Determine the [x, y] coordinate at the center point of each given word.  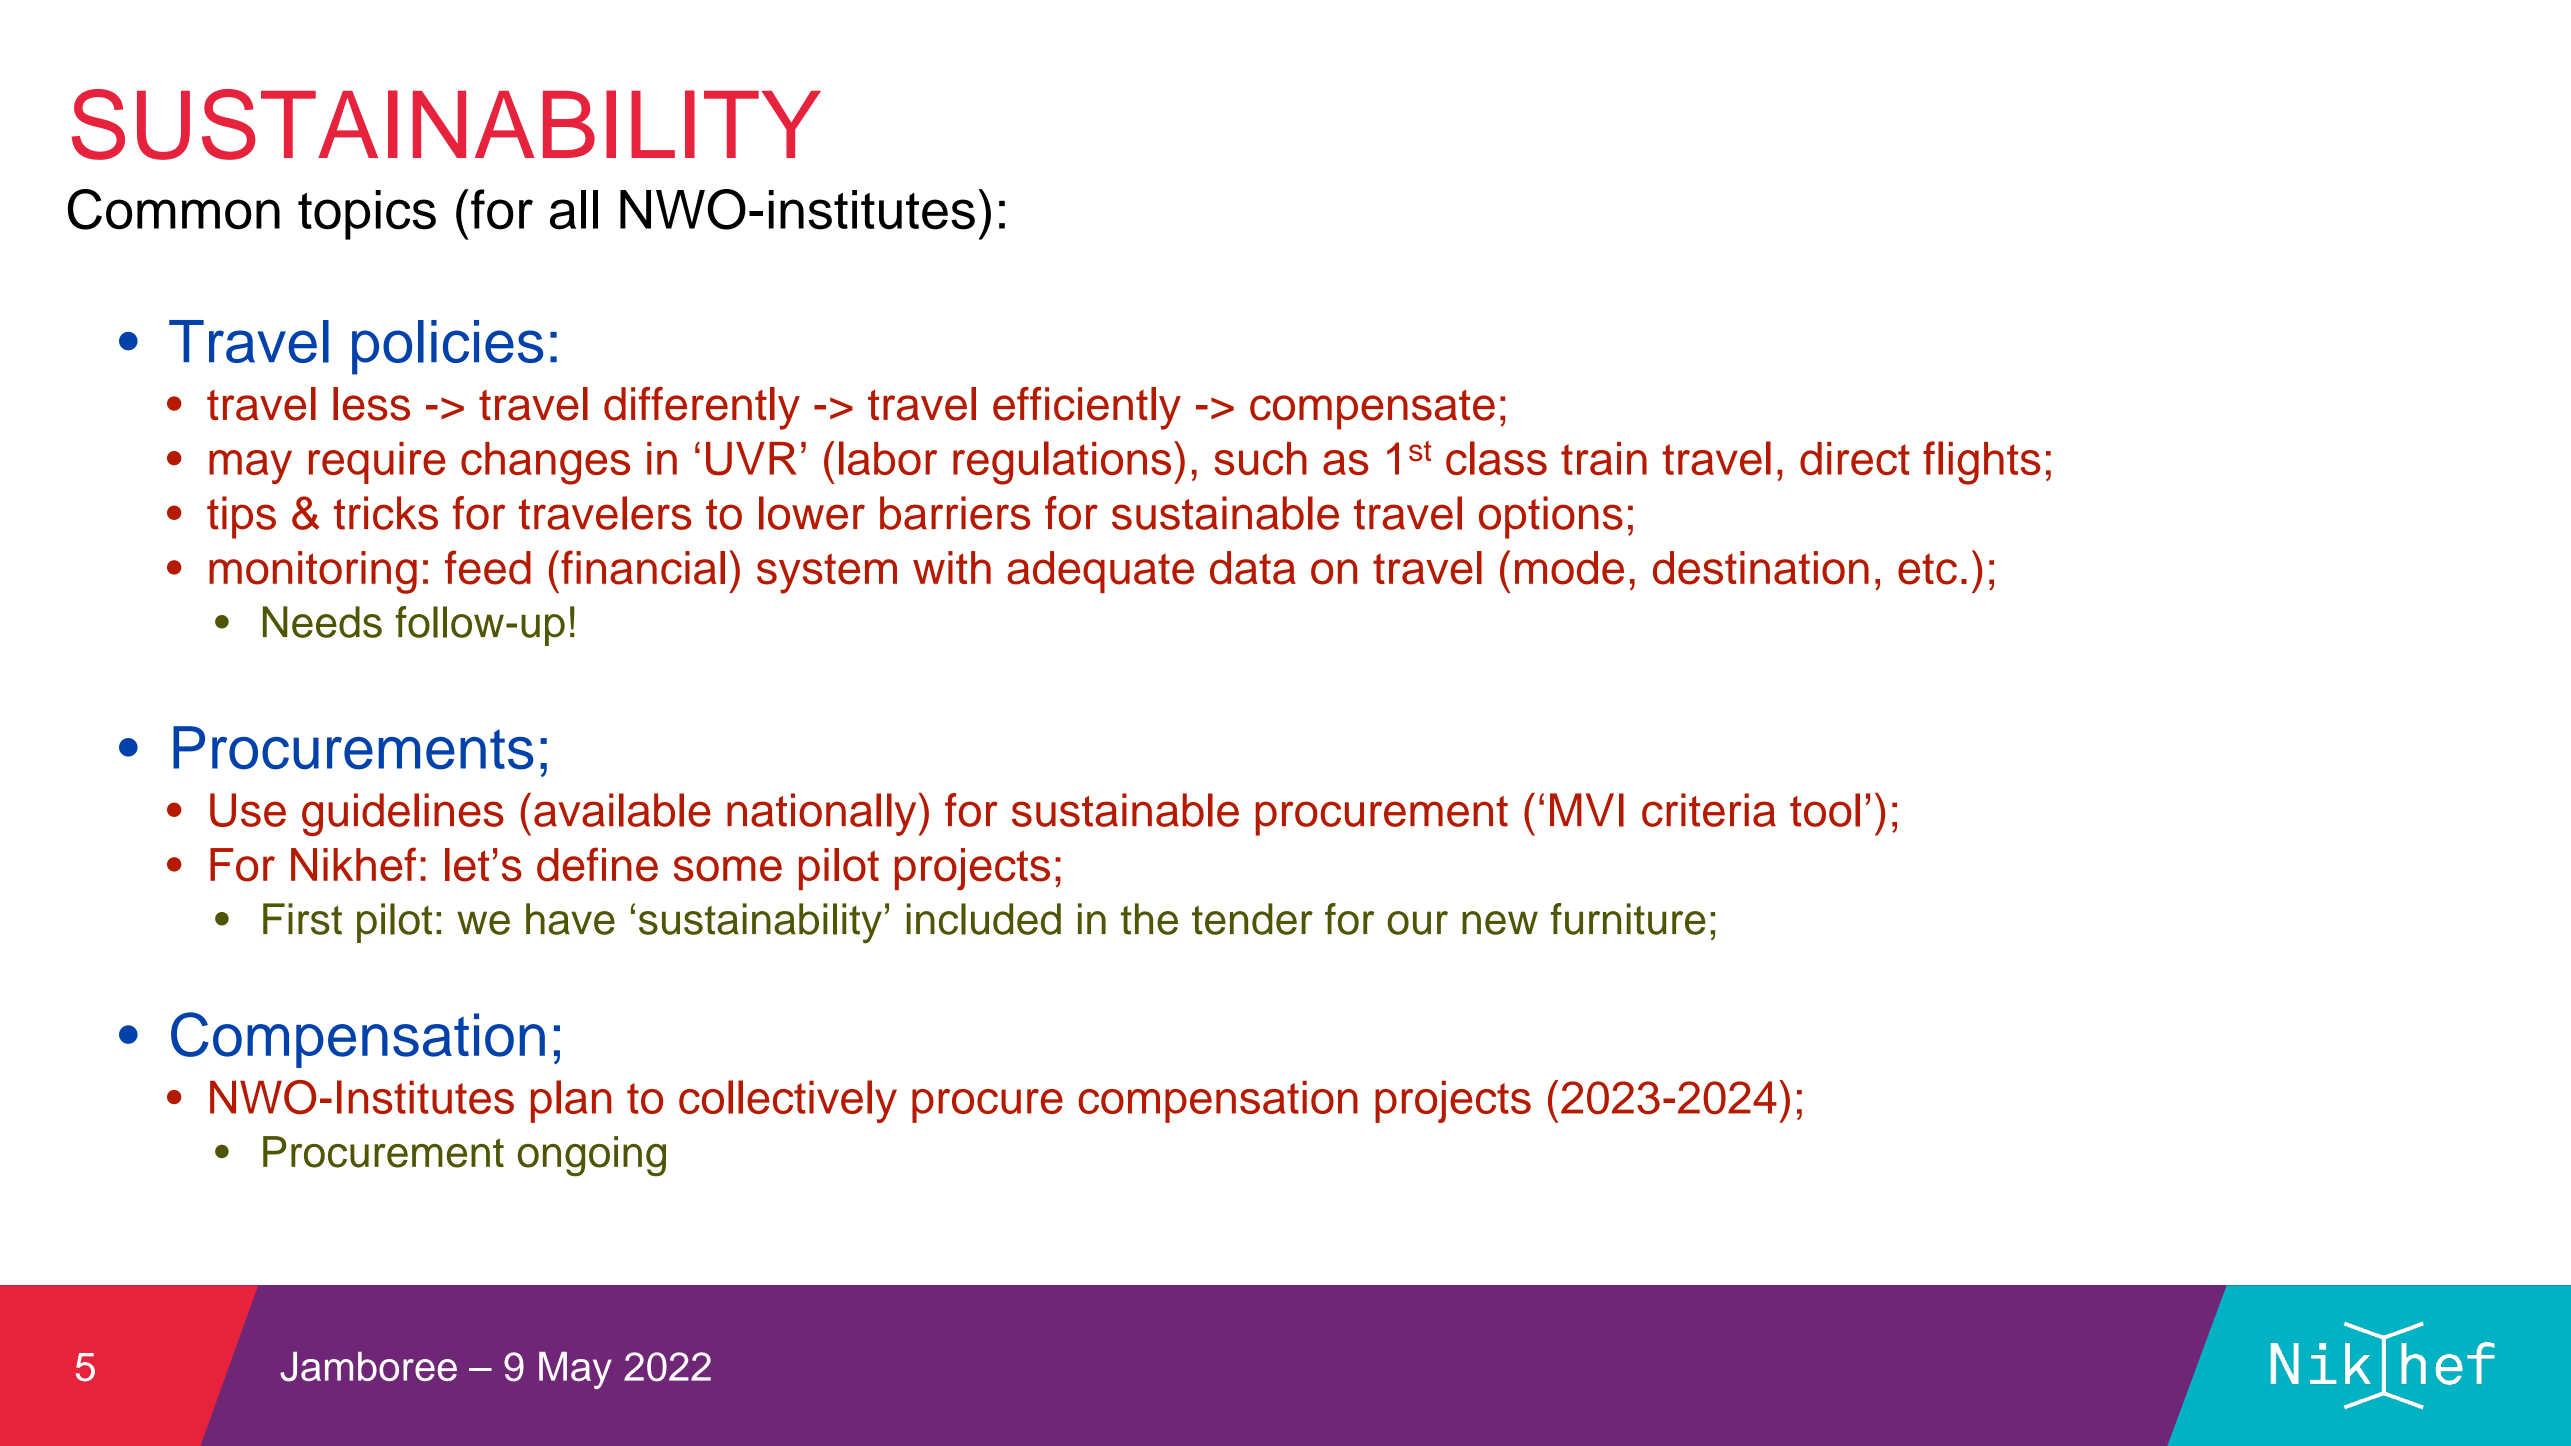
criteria [1709, 810]
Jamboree [368, 1367]
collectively [788, 1101]
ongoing [592, 1156]
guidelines [403, 814]
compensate [1372, 410]
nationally [821, 814]
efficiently [1087, 408]
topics [367, 215]
